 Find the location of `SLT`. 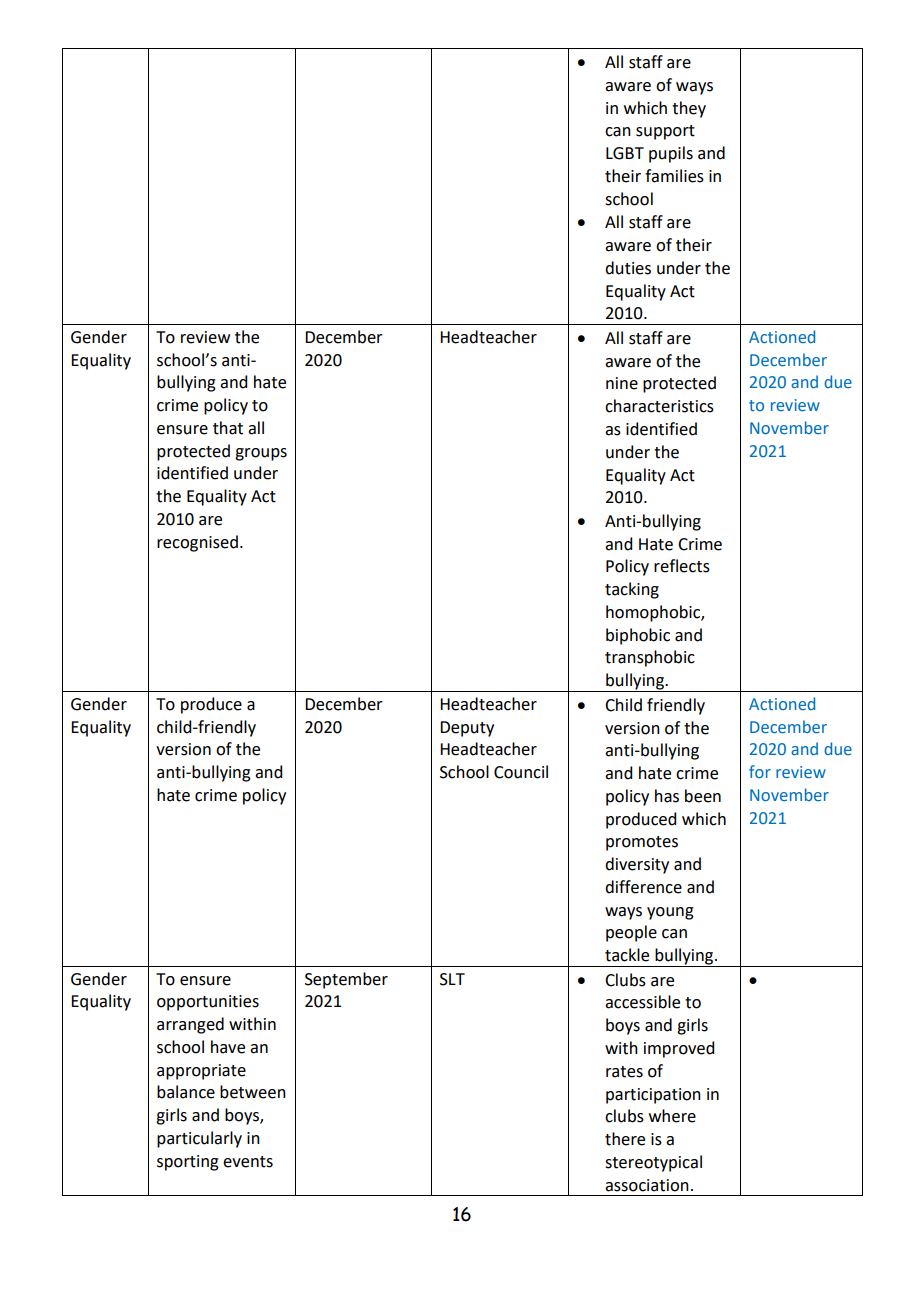

SLT is located at coordinates (452, 979).
